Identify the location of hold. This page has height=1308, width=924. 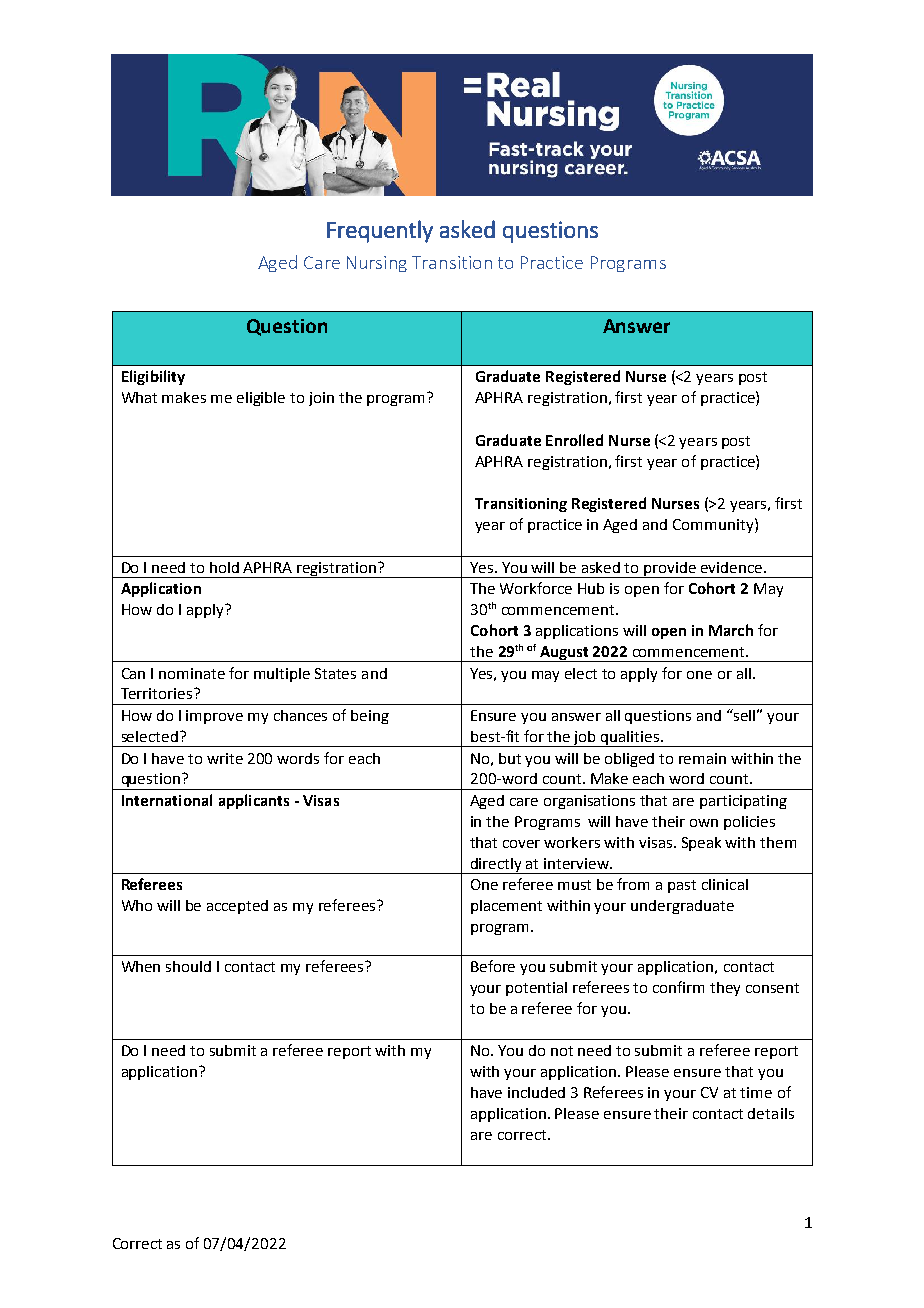
(224, 567).
